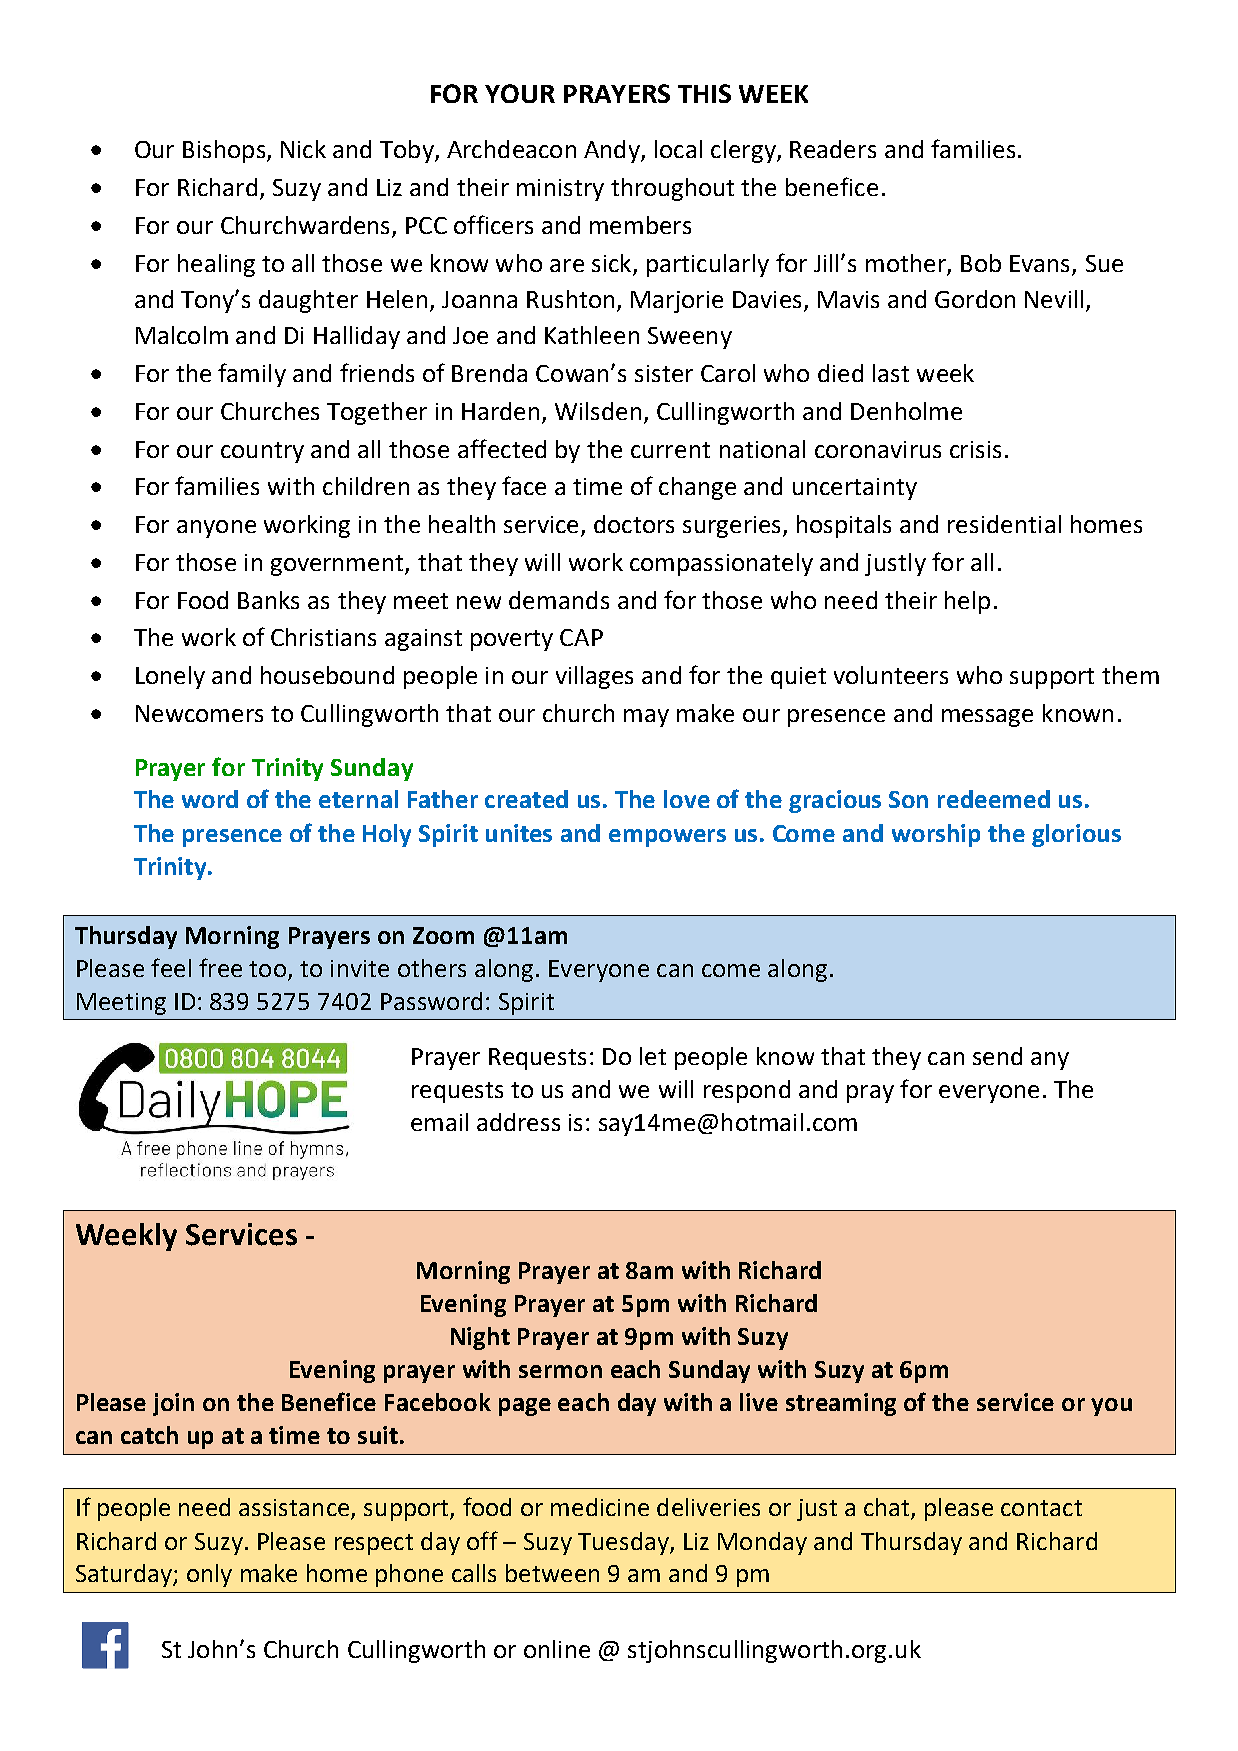 The height and width of the screenshot is (1751, 1238). I want to click on only, so click(209, 1575).
